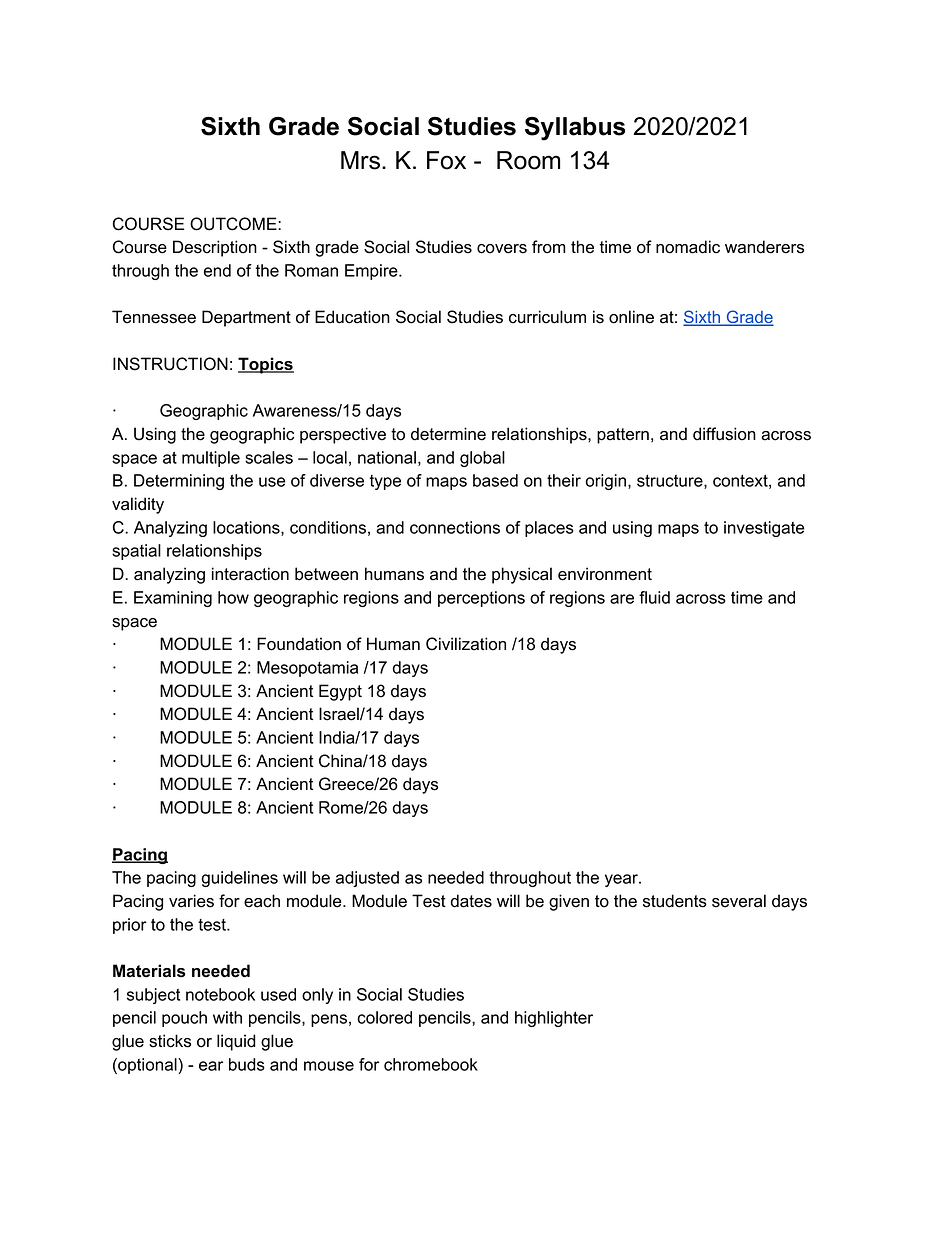 This image has width=952, height=1233. I want to click on liquid, so click(236, 1042).
